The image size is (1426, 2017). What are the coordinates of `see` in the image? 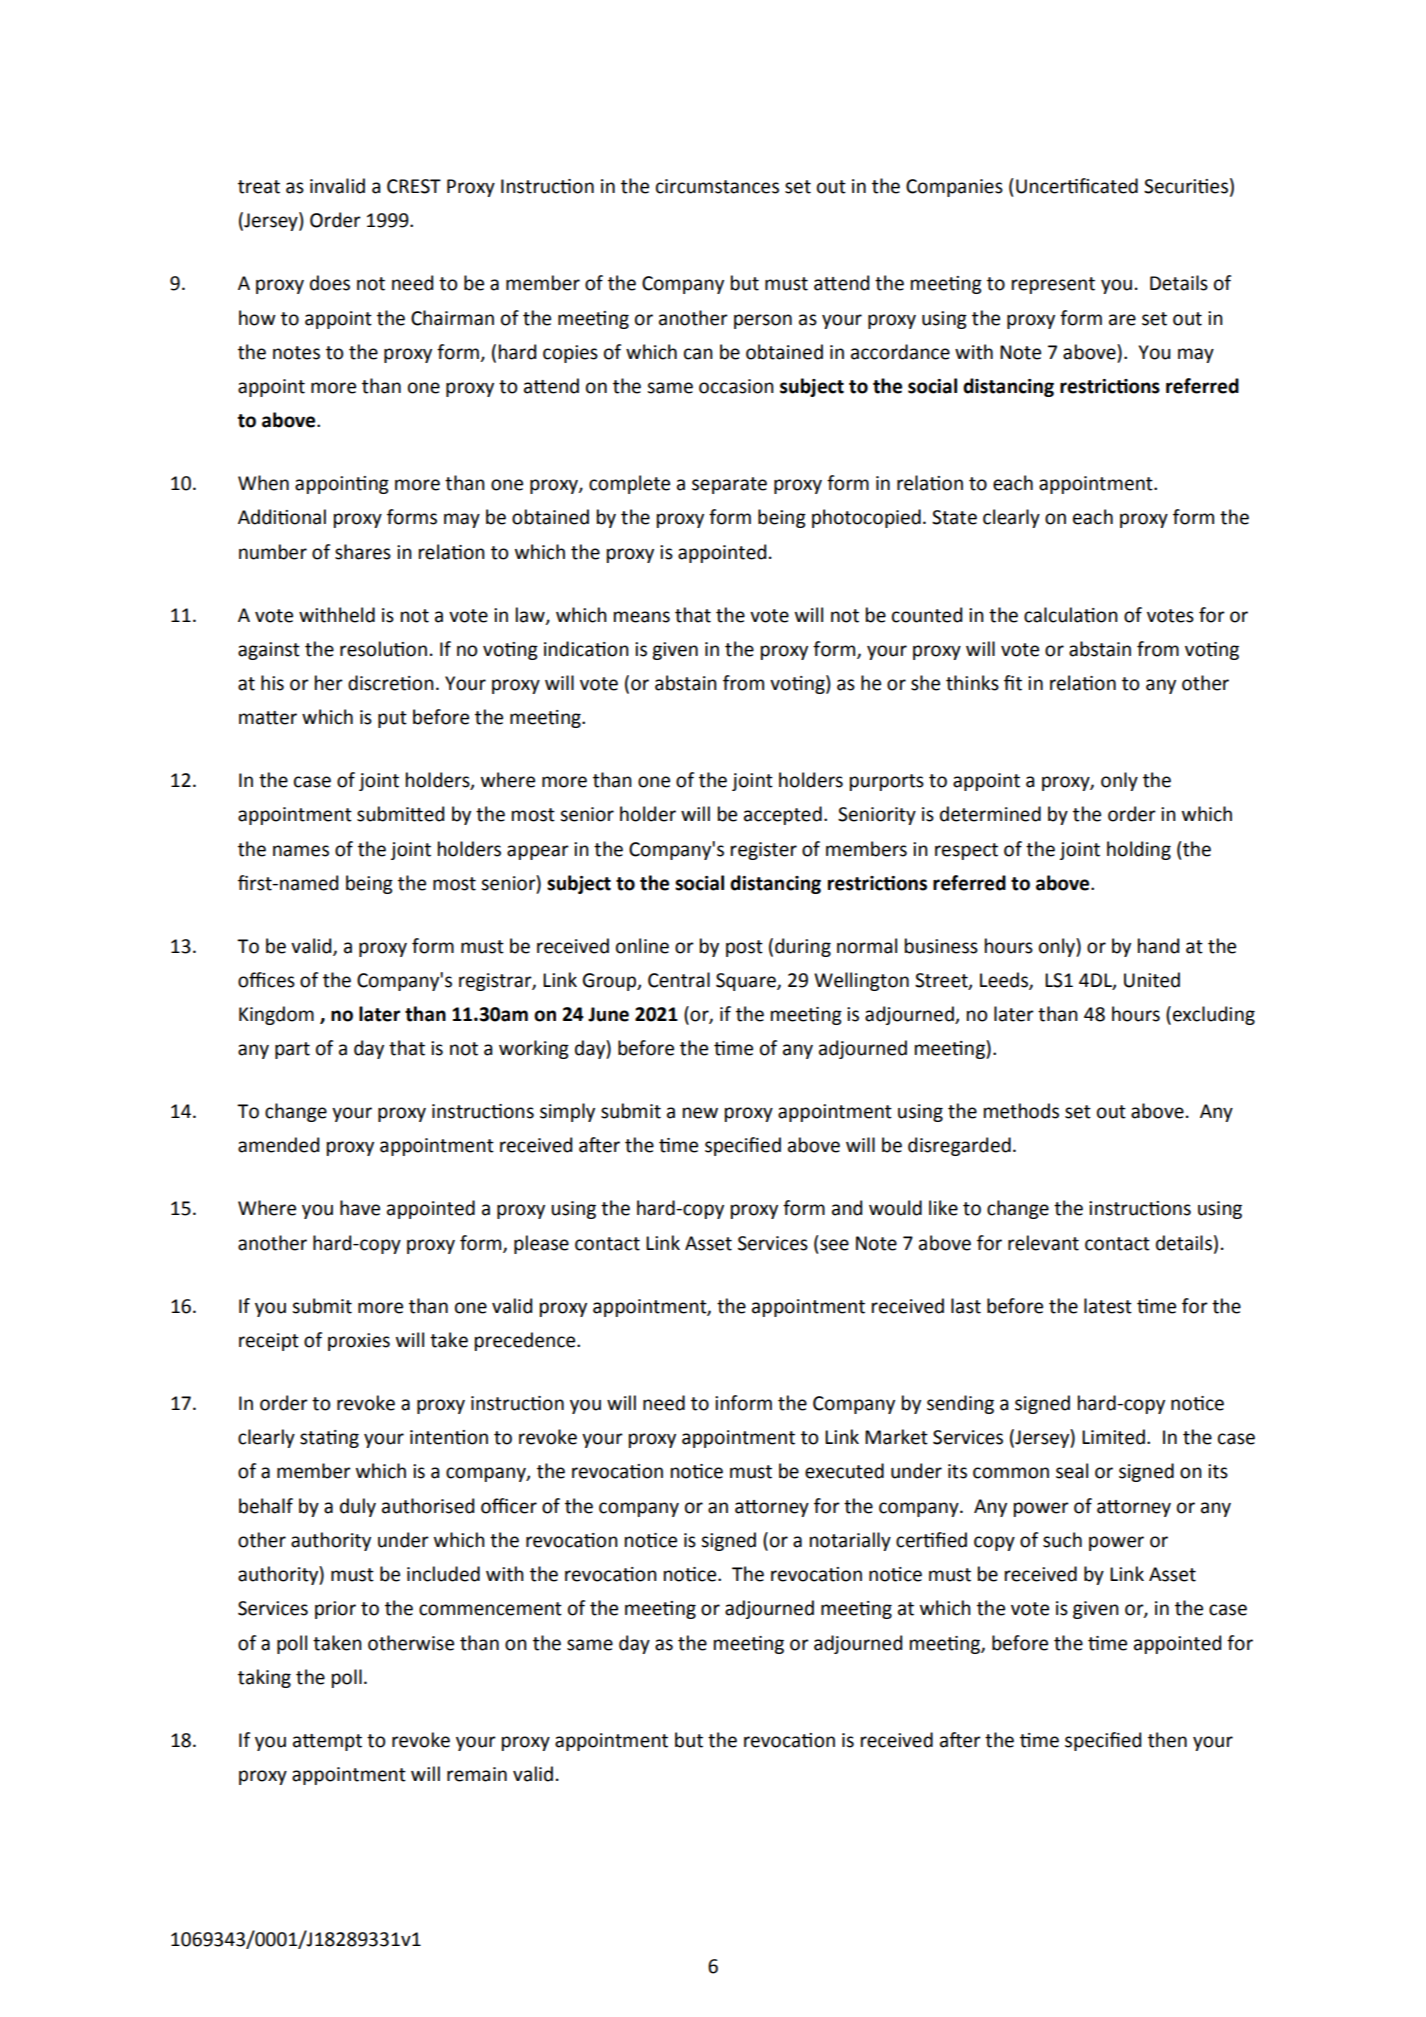 It's located at (834, 1245).
